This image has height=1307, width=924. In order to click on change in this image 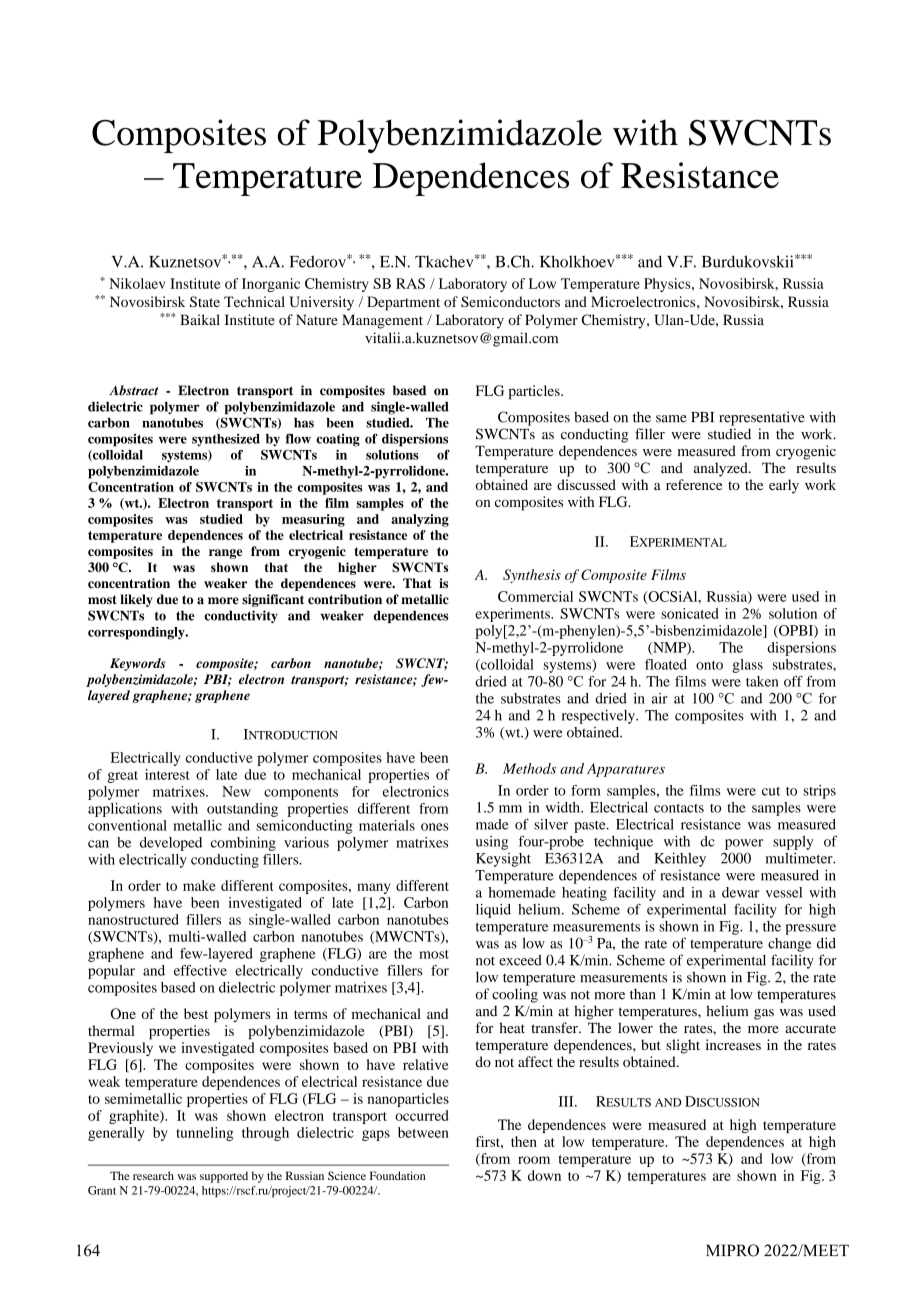, I will do `click(789, 945)`.
